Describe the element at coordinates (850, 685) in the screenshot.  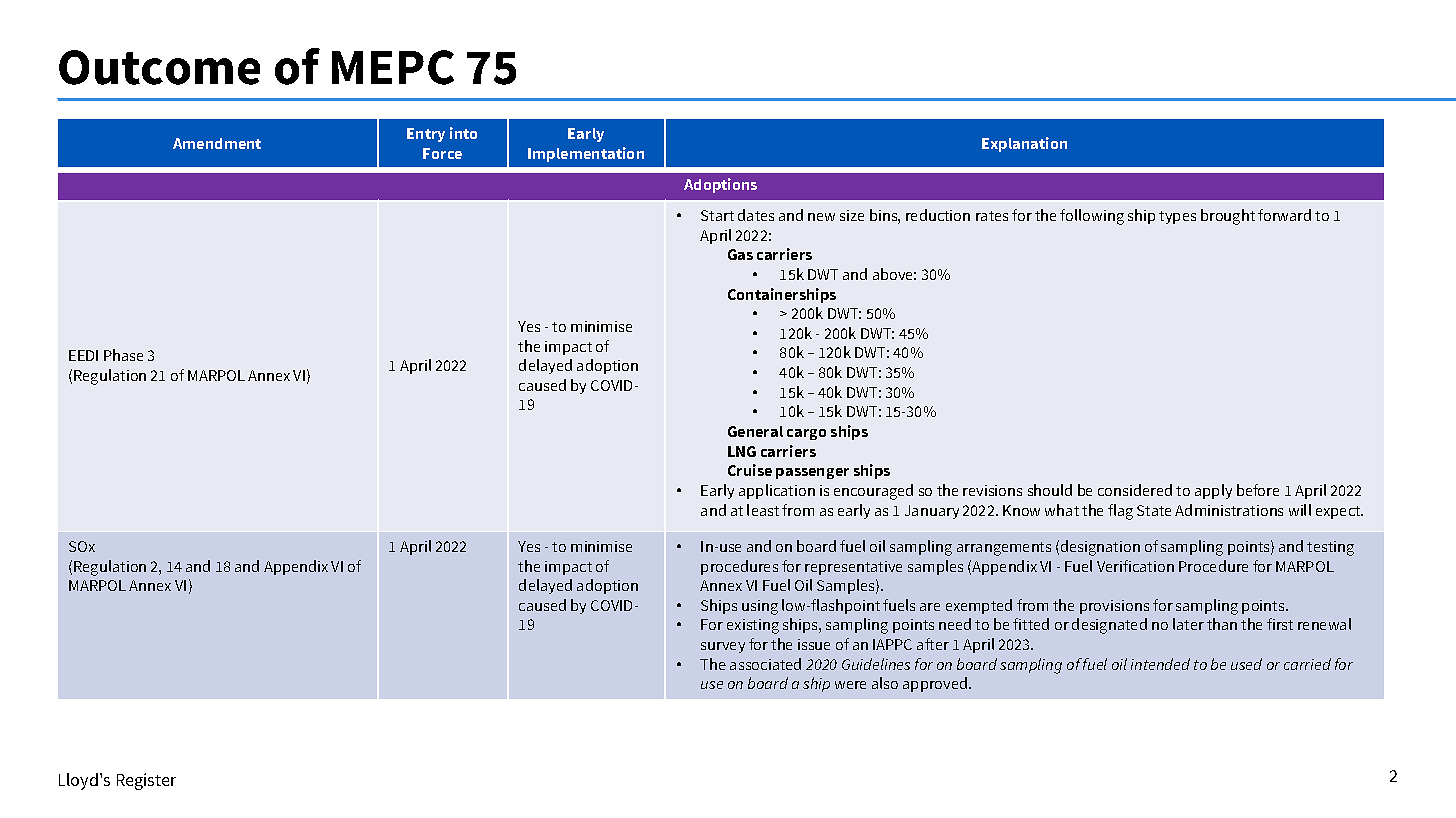
I see `were` at that location.
